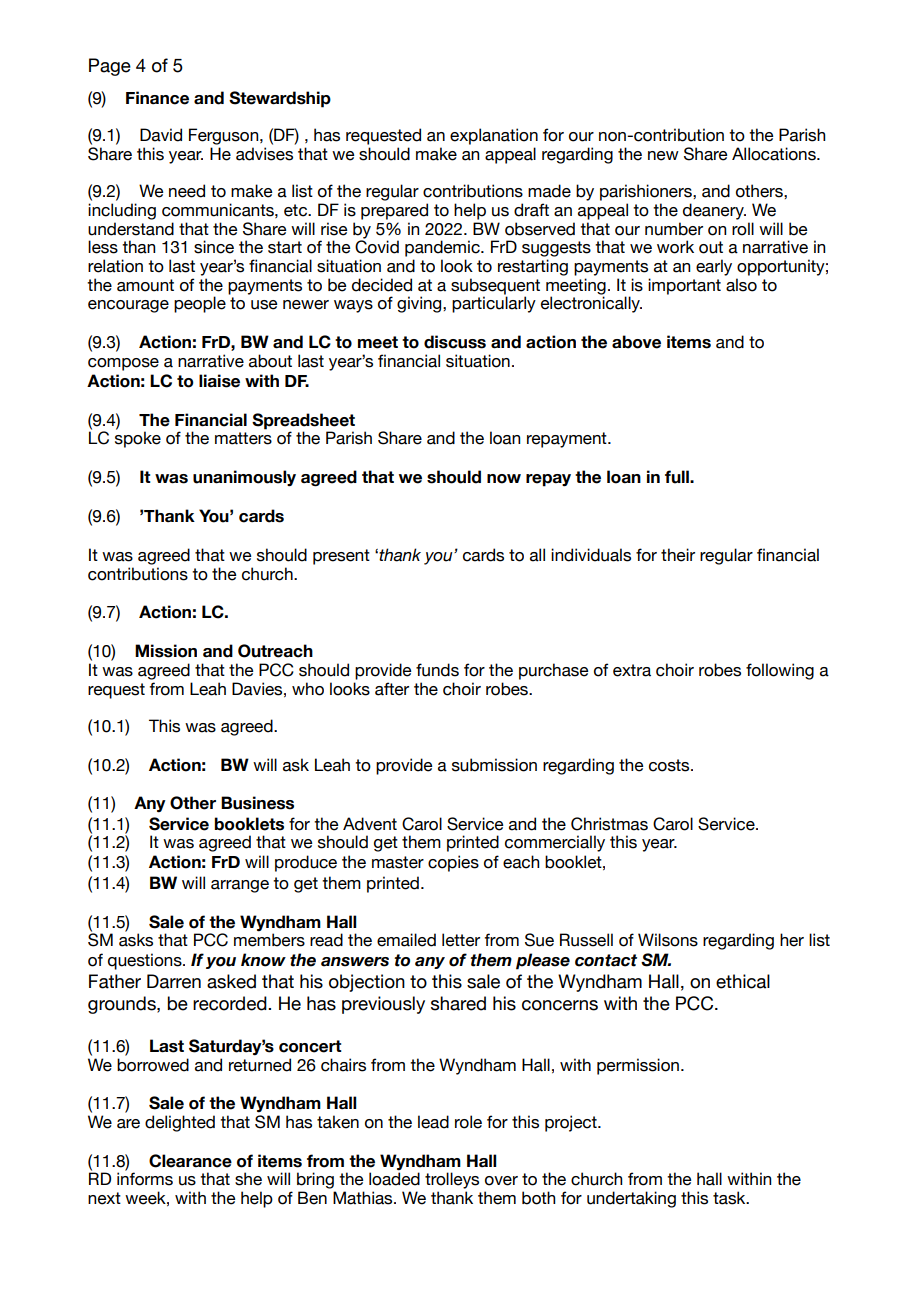 The width and height of the screenshot is (924, 1308). What do you see at coordinates (157, 98) in the screenshot?
I see `Finance` at bounding box center [157, 98].
